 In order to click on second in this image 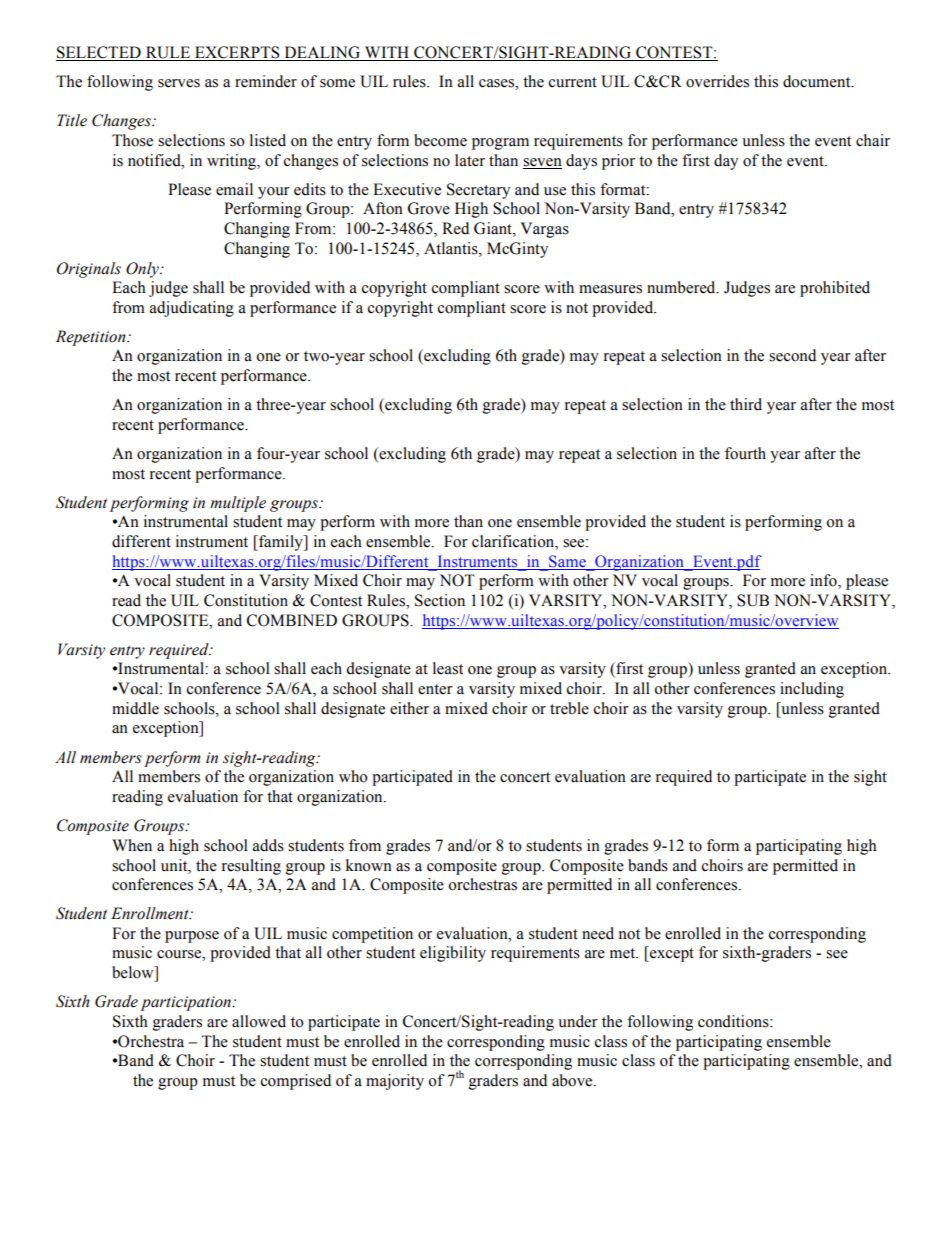, I will do `click(792, 355)`.
